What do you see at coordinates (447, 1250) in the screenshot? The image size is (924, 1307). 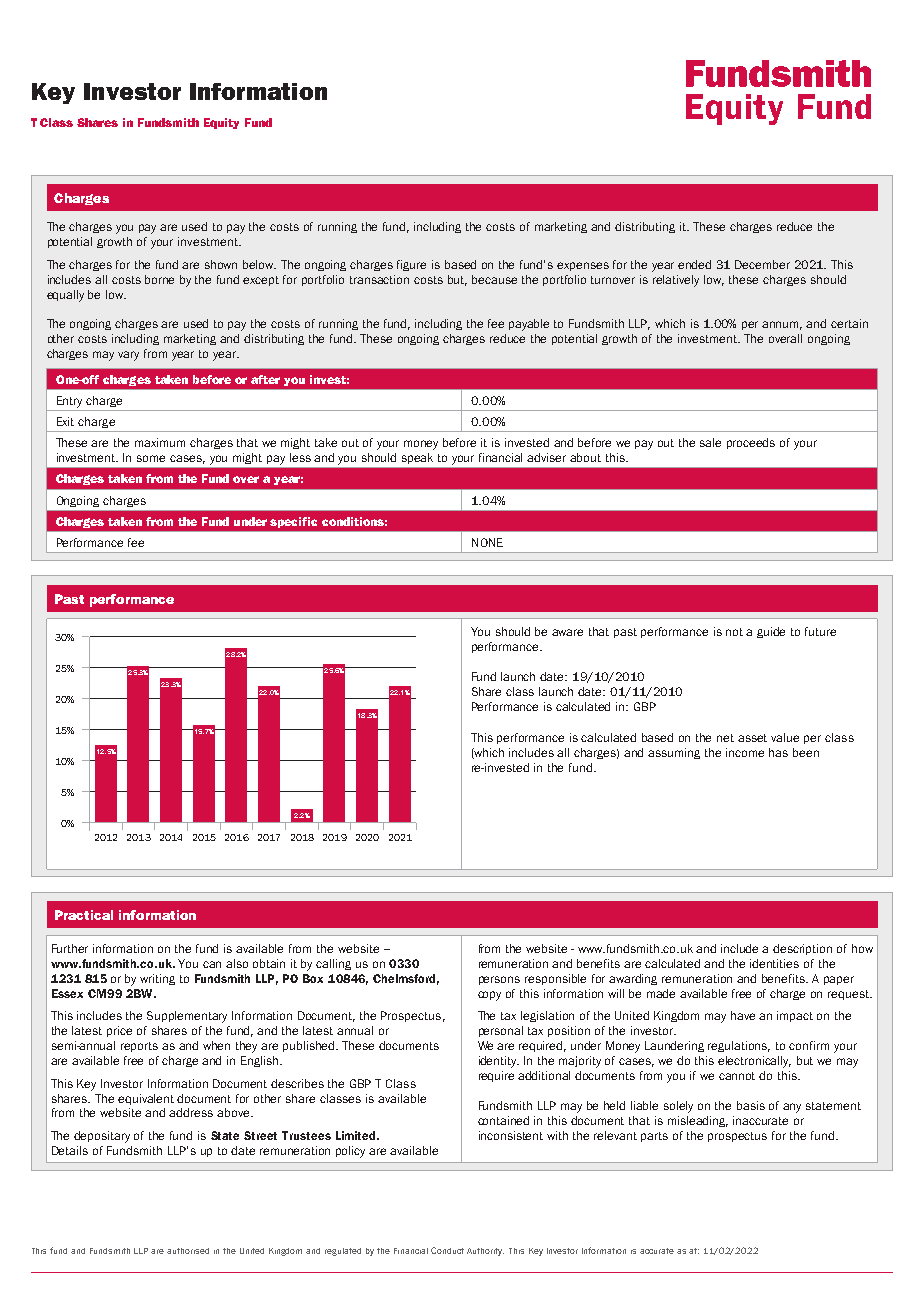 I see `Conduct` at bounding box center [447, 1250].
